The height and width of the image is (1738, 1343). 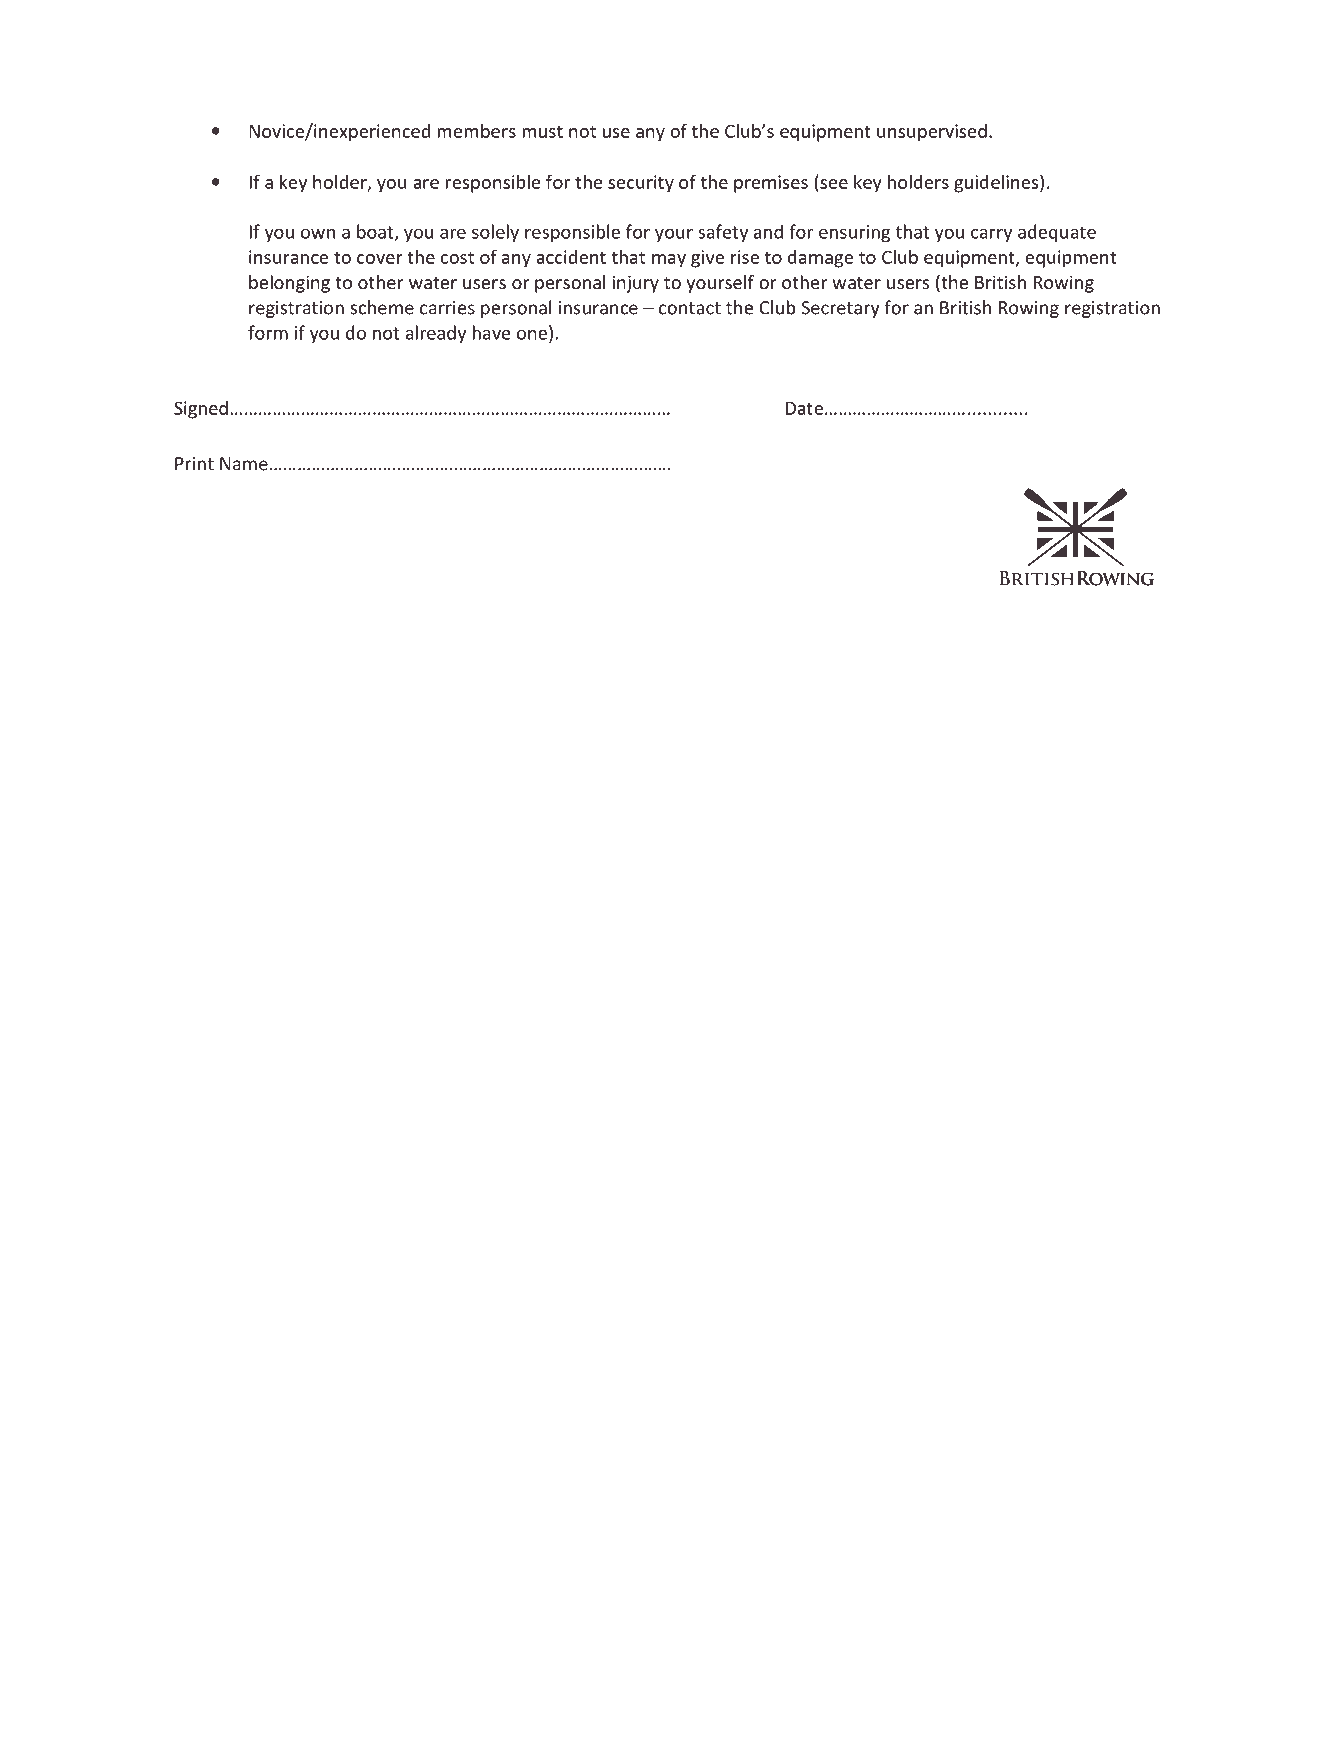 I want to click on Signed, so click(x=201, y=410).
